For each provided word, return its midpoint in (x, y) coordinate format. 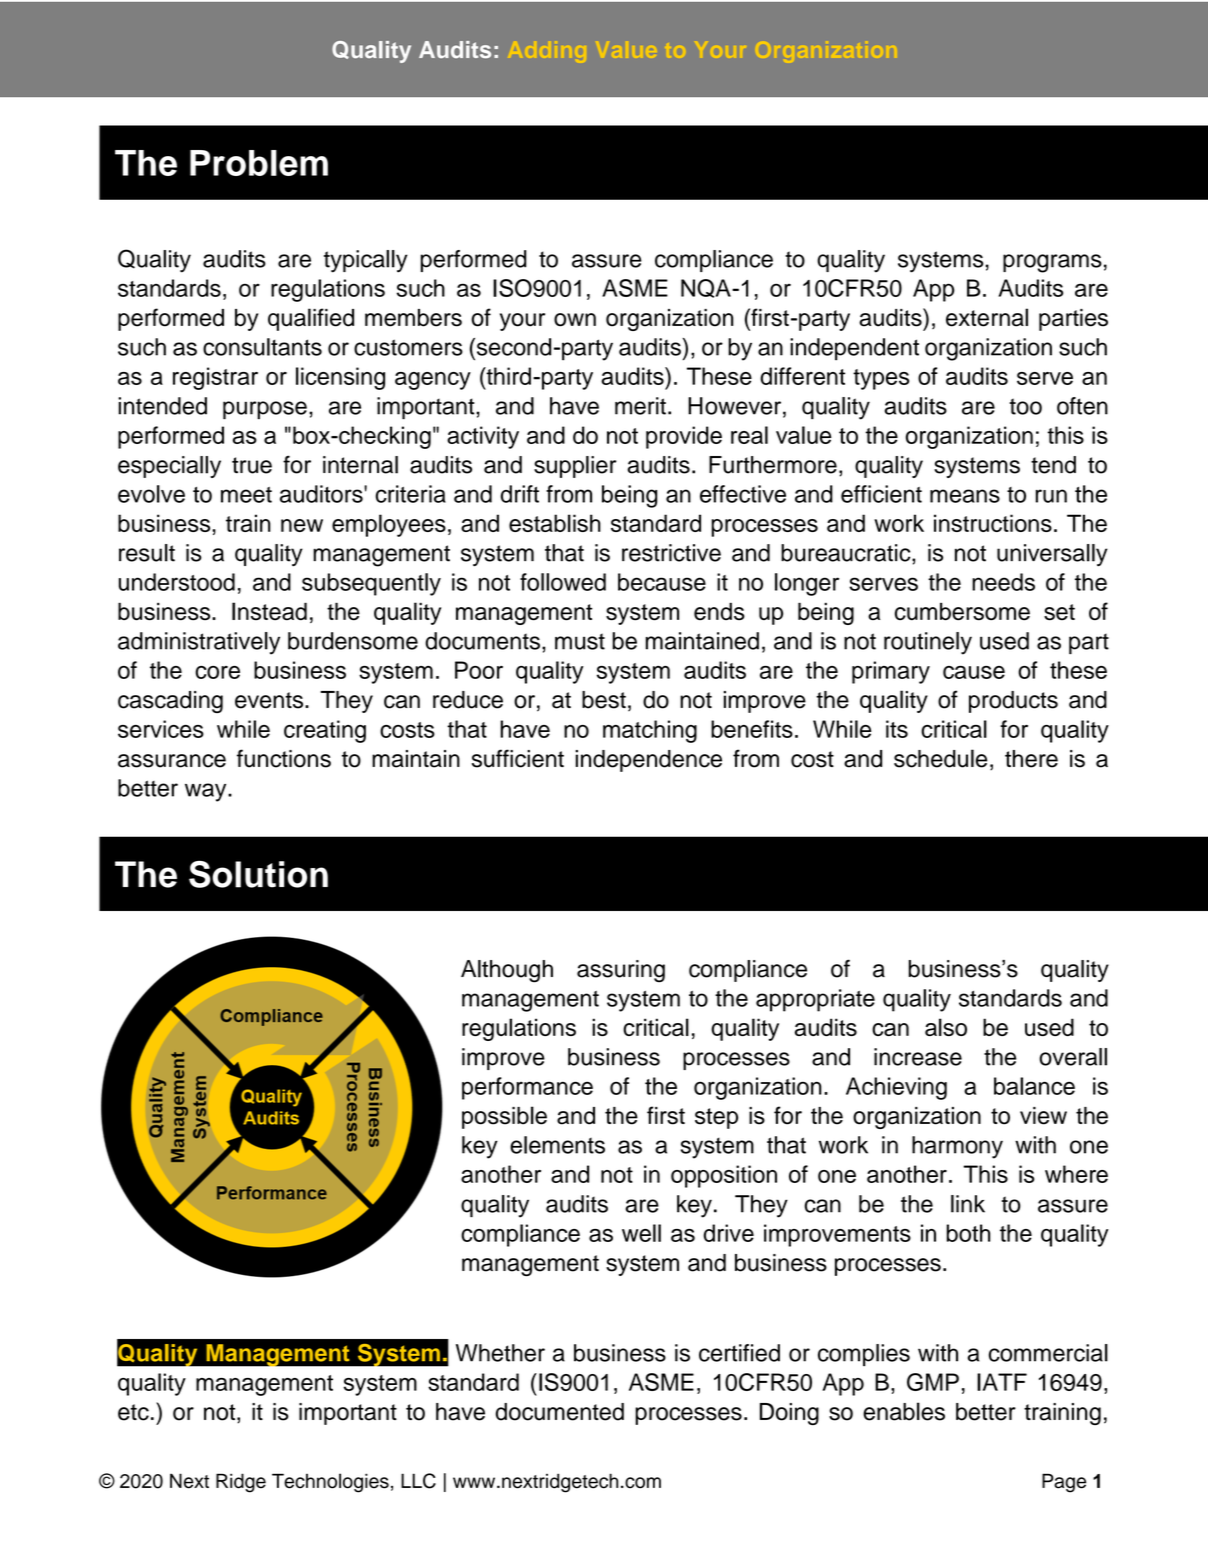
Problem (259, 163)
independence (648, 761)
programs (1052, 263)
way (207, 792)
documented (560, 1412)
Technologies (330, 1483)
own (575, 320)
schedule (940, 758)
